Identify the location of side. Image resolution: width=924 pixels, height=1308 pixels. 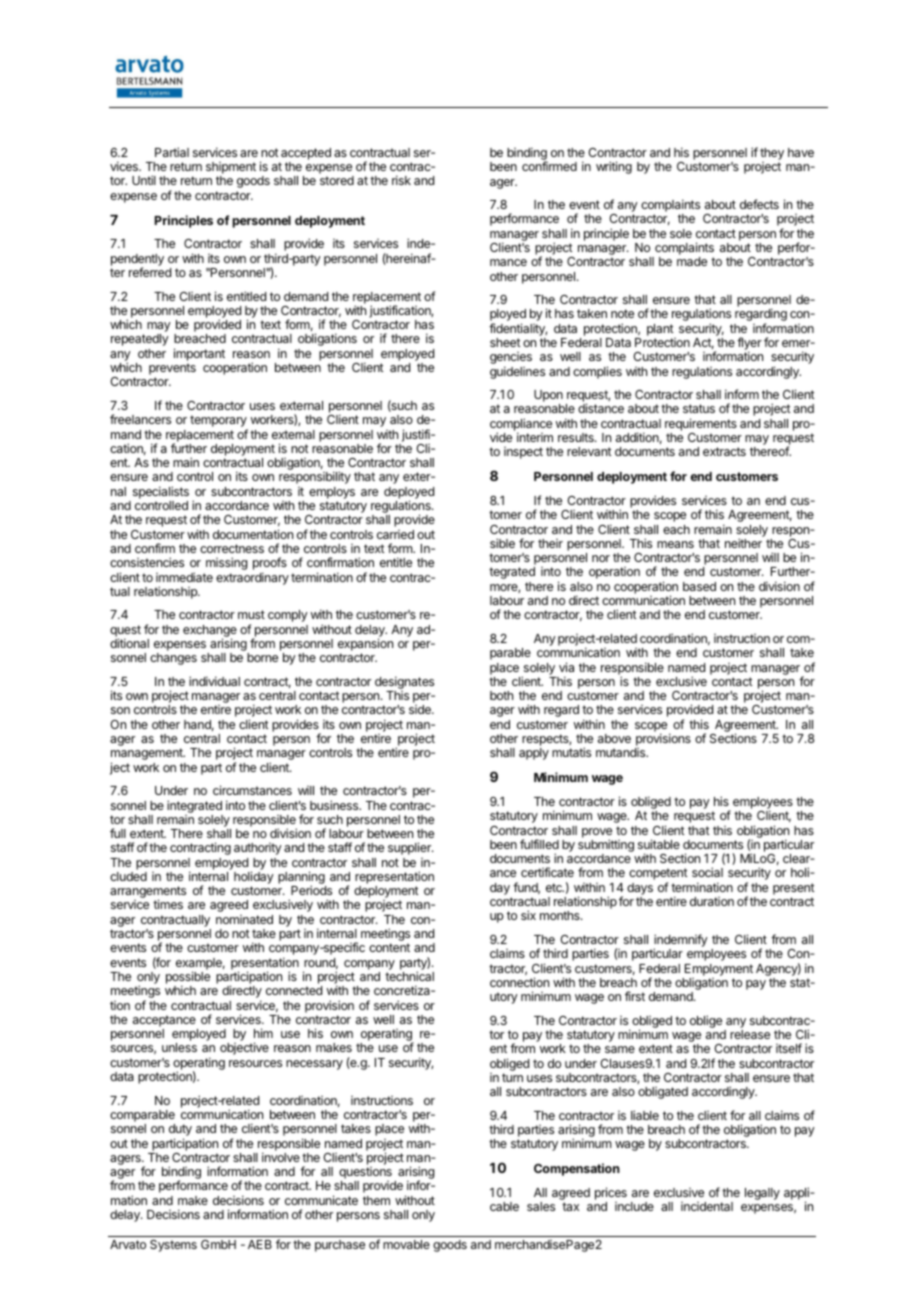
(421, 709).
